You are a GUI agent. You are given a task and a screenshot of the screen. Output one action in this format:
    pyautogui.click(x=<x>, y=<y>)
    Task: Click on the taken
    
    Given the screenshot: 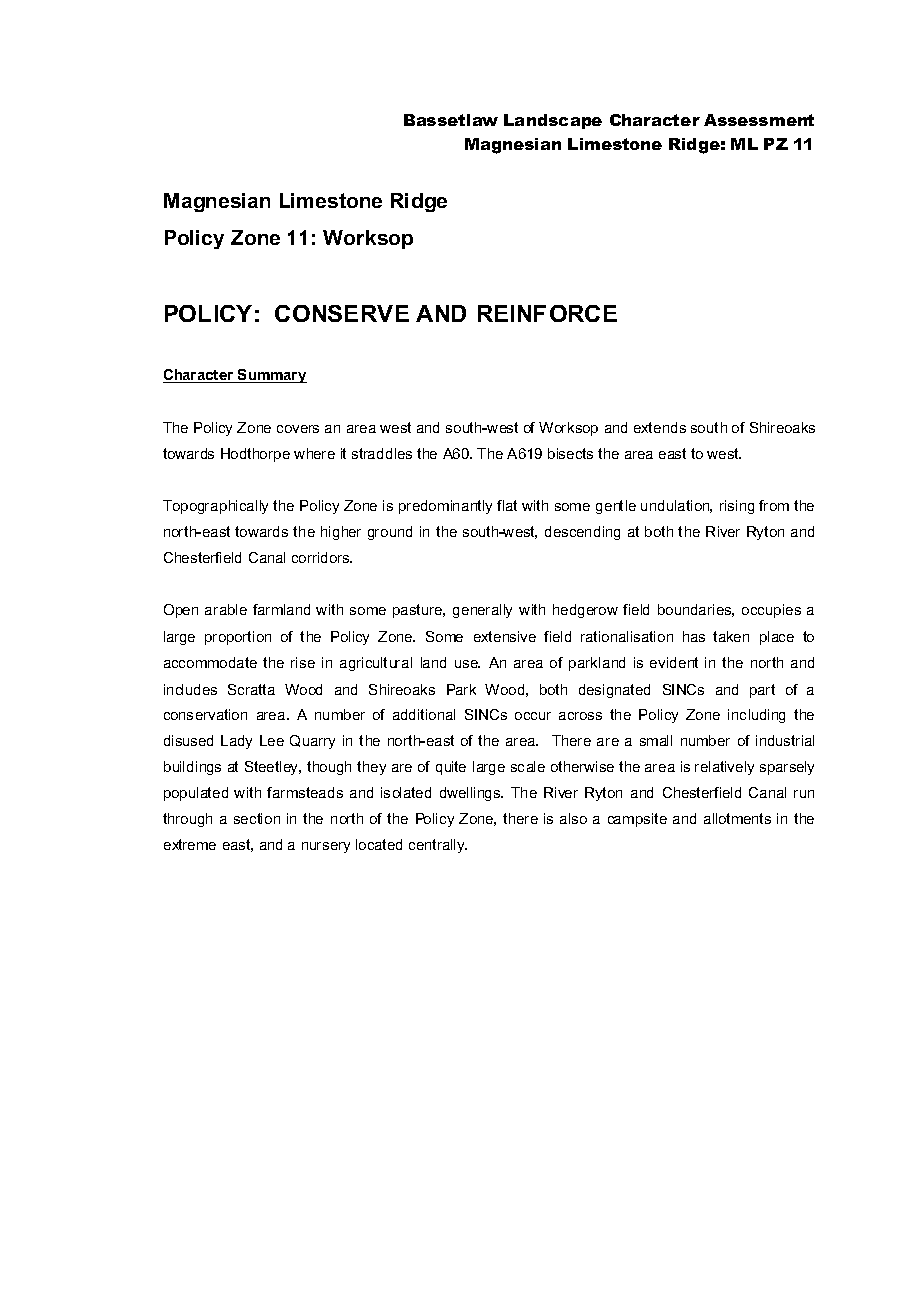 What is the action you would take?
    pyautogui.click(x=731, y=636)
